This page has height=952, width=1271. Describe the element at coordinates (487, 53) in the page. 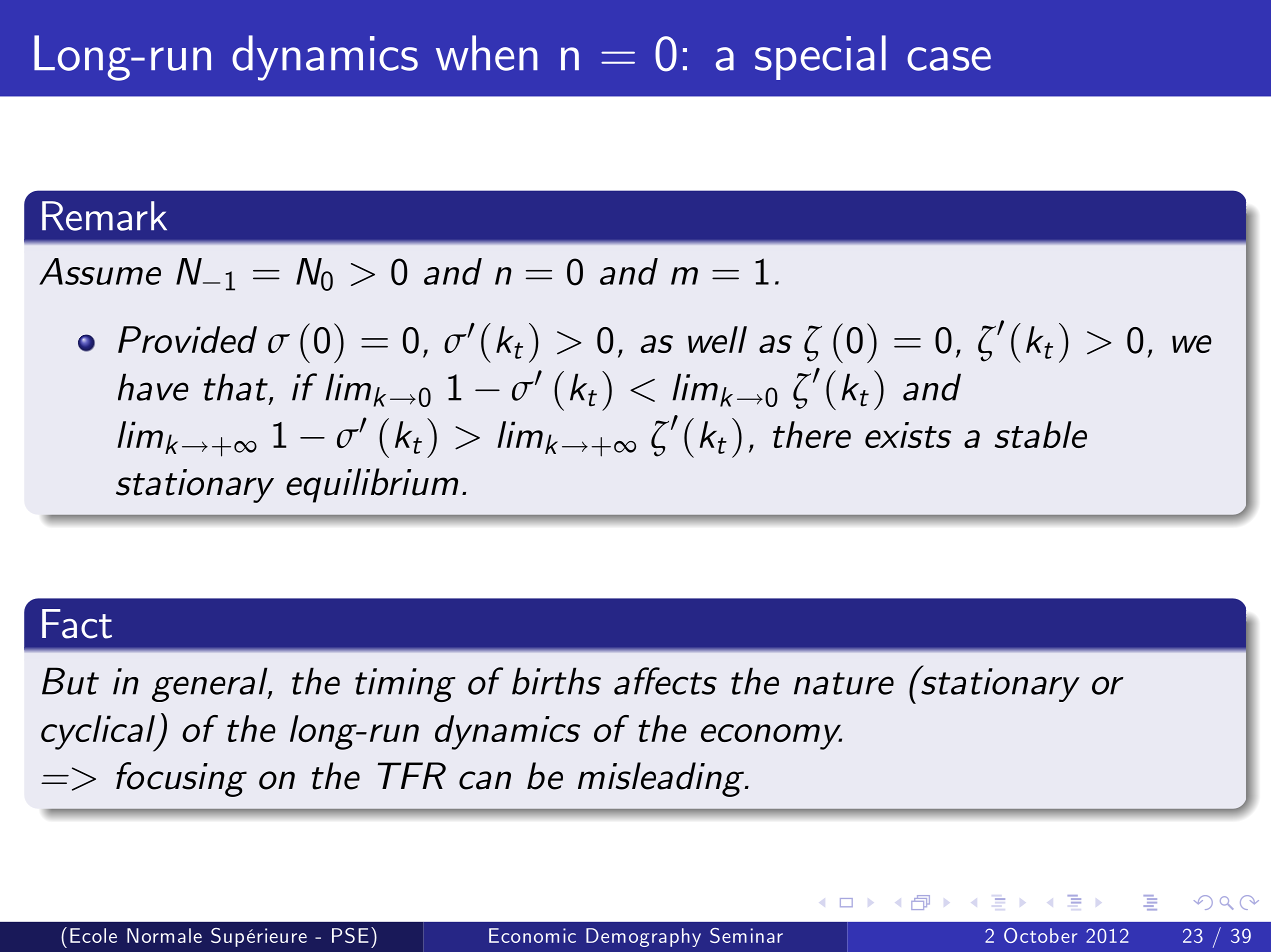

I see `when` at that location.
